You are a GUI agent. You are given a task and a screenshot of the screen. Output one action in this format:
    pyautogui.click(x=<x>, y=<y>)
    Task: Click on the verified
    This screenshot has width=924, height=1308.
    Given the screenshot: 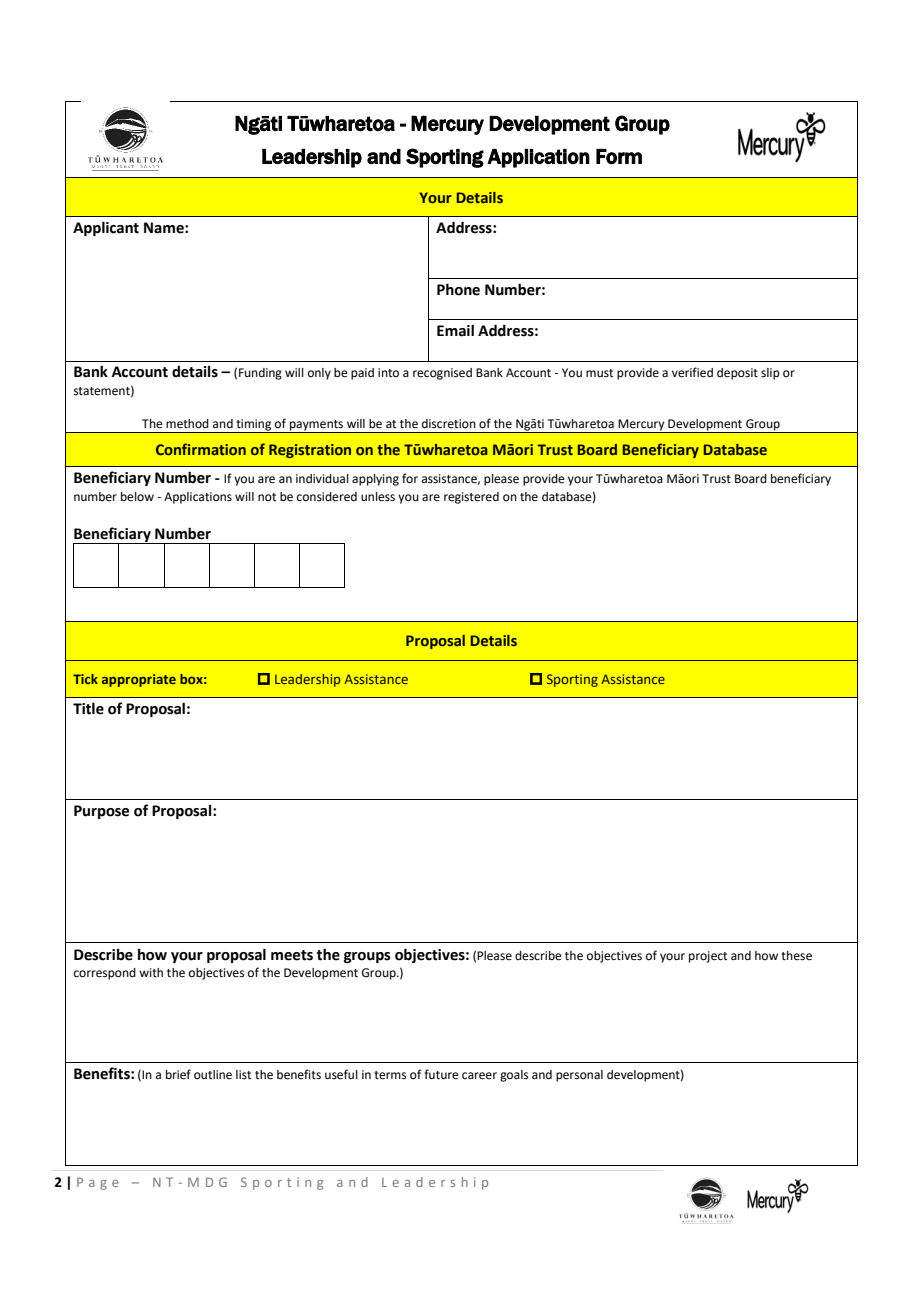 What is the action you would take?
    pyautogui.click(x=692, y=372)
